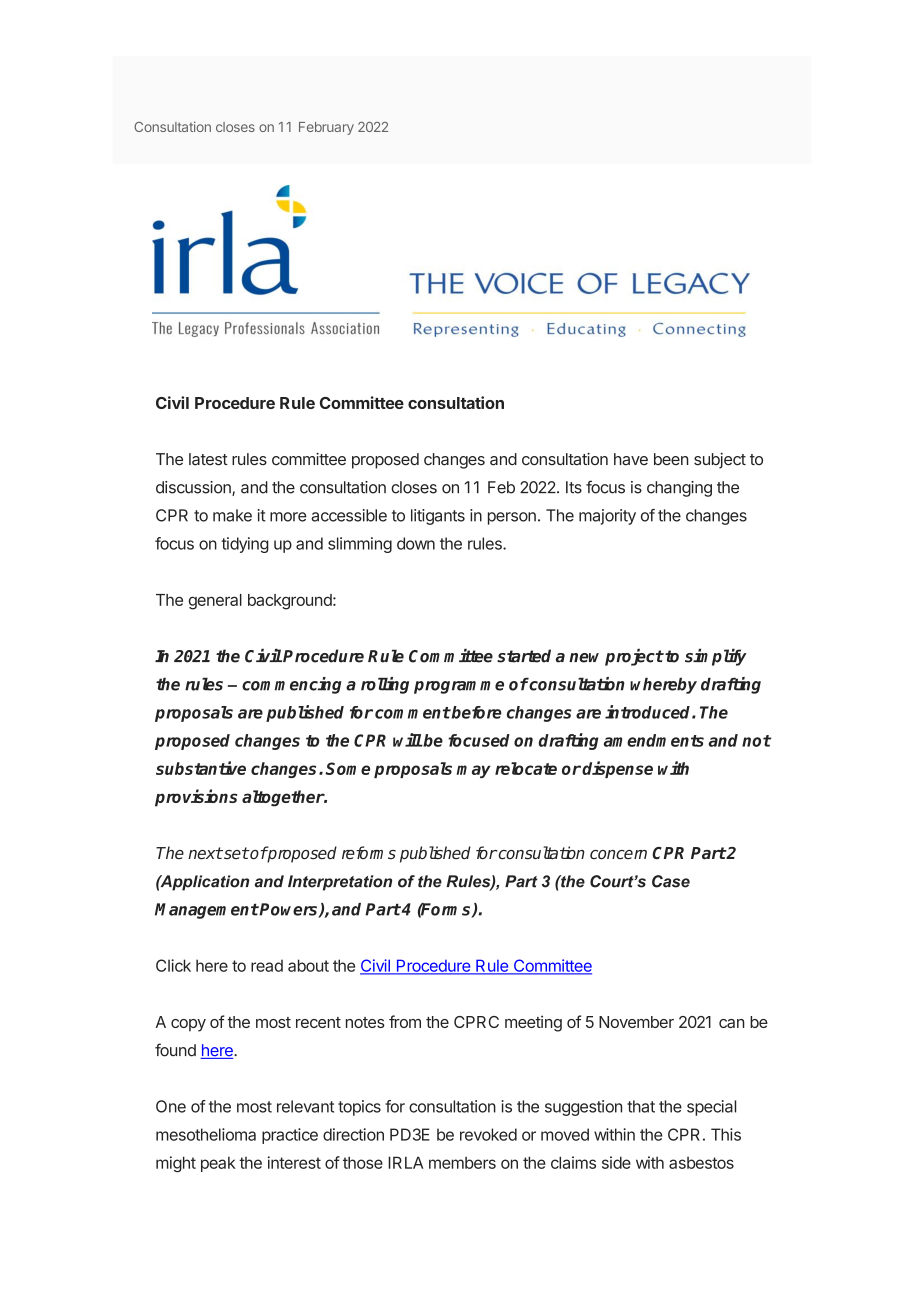 The width and height of the screenshot is (924, 1308). Describe the element at coordinates (631, 459) in the screenshot. I see `have` at that location.
